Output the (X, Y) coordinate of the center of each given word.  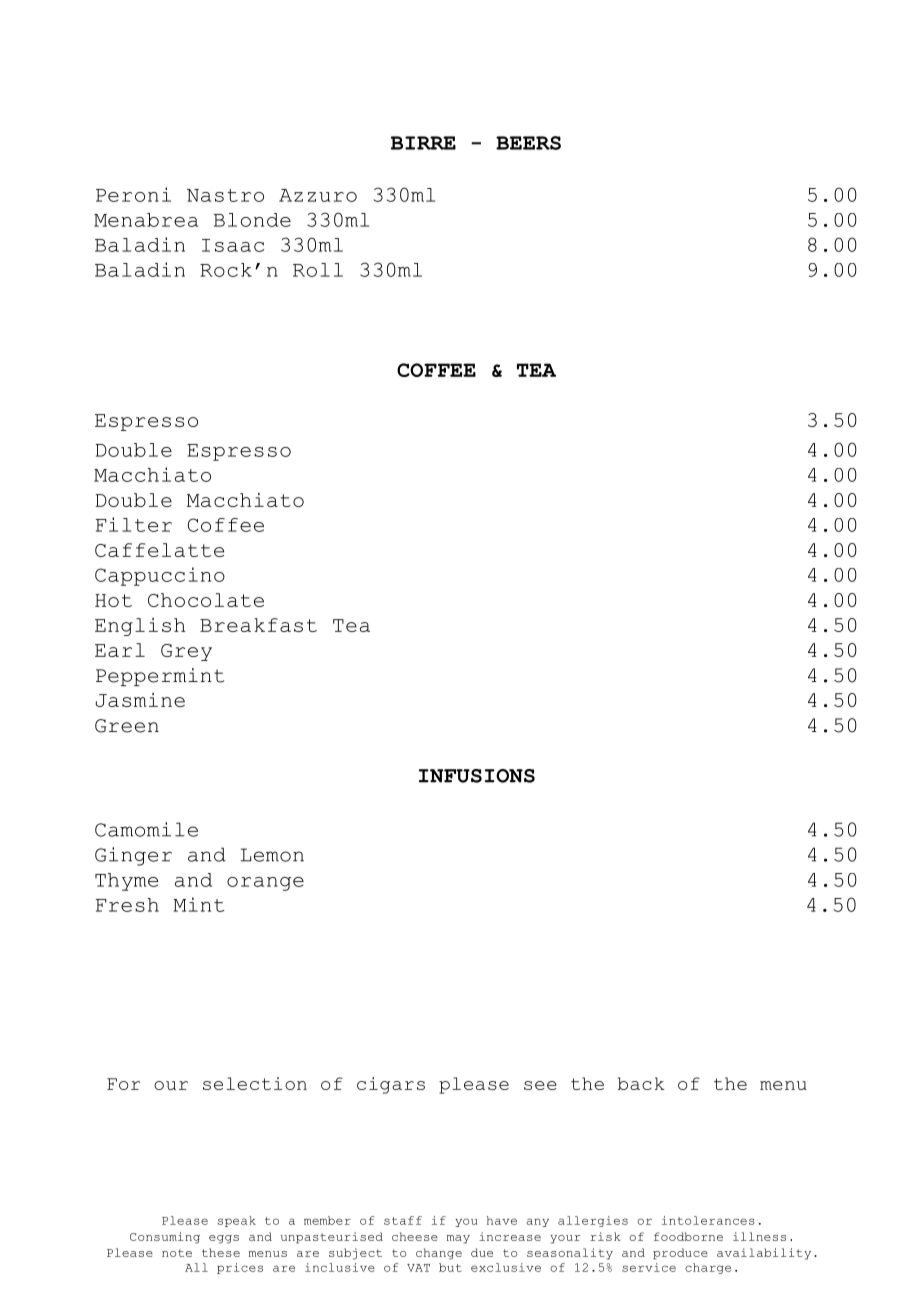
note (177, 1253)
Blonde (252, 220)
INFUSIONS (477, 776)
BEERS (528, 143)
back (641, 1083)
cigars (391, 1085)
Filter (134, 524)
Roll (318, 270)
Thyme (126, 882)
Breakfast (258, 625)
